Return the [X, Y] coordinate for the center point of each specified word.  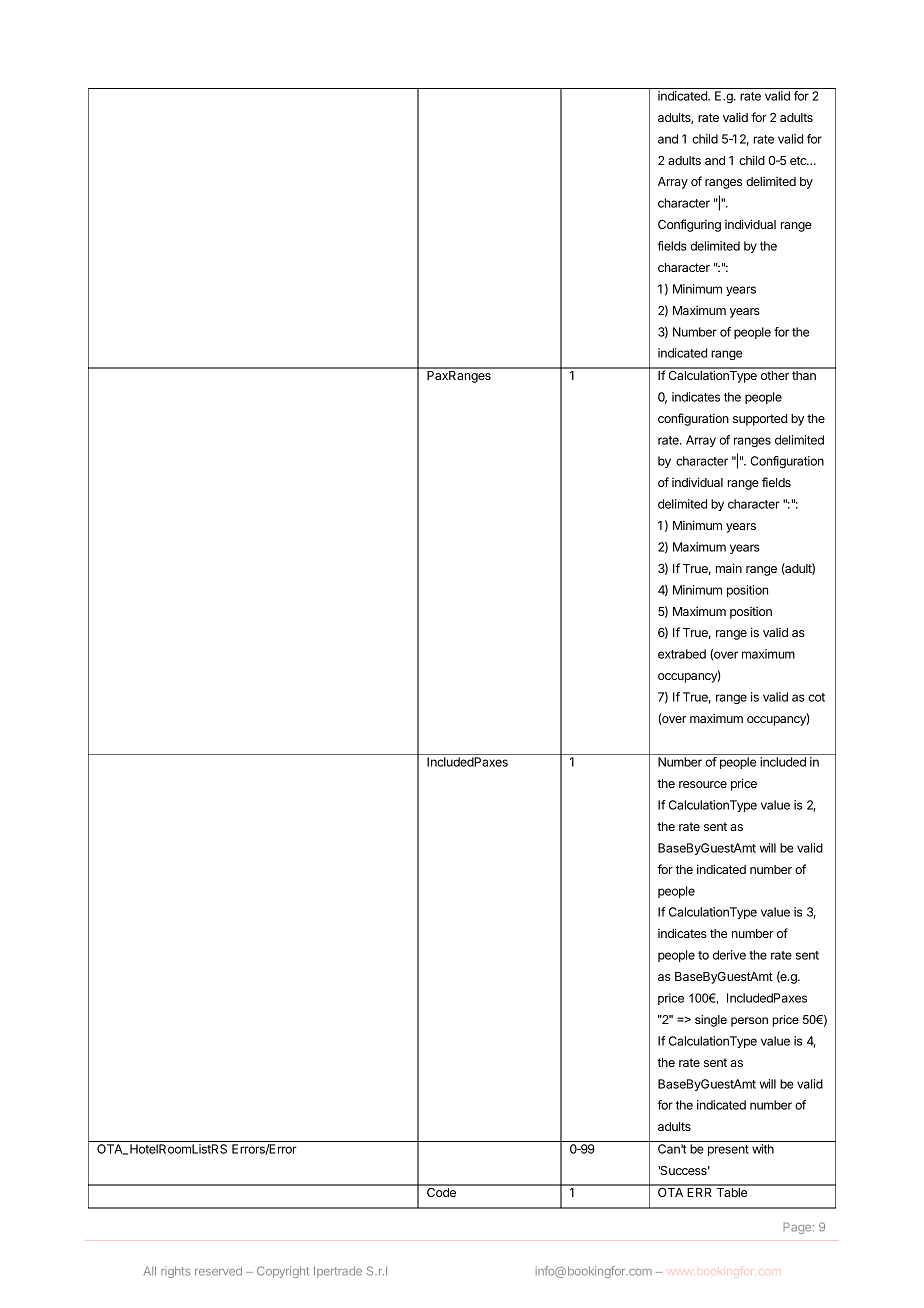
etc [799, 160]
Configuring [689, 225]
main [729, 568]
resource [703, 784]
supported [760, 420]
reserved [218, 1271]
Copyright [283, 1272]
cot [816, 697]
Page [798, 1228]
